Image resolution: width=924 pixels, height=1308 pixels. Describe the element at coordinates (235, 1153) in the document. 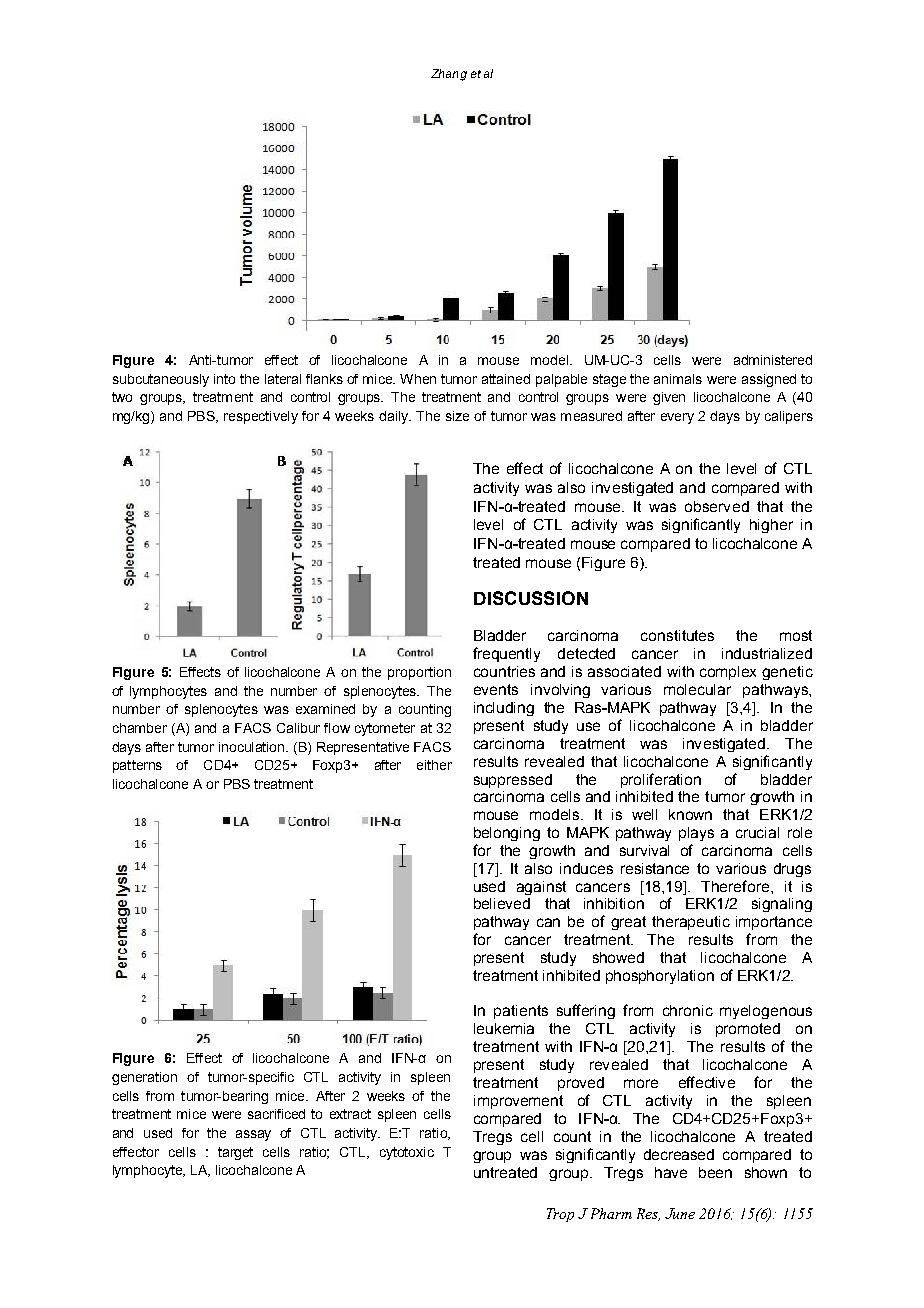

I see `target` at that location.
